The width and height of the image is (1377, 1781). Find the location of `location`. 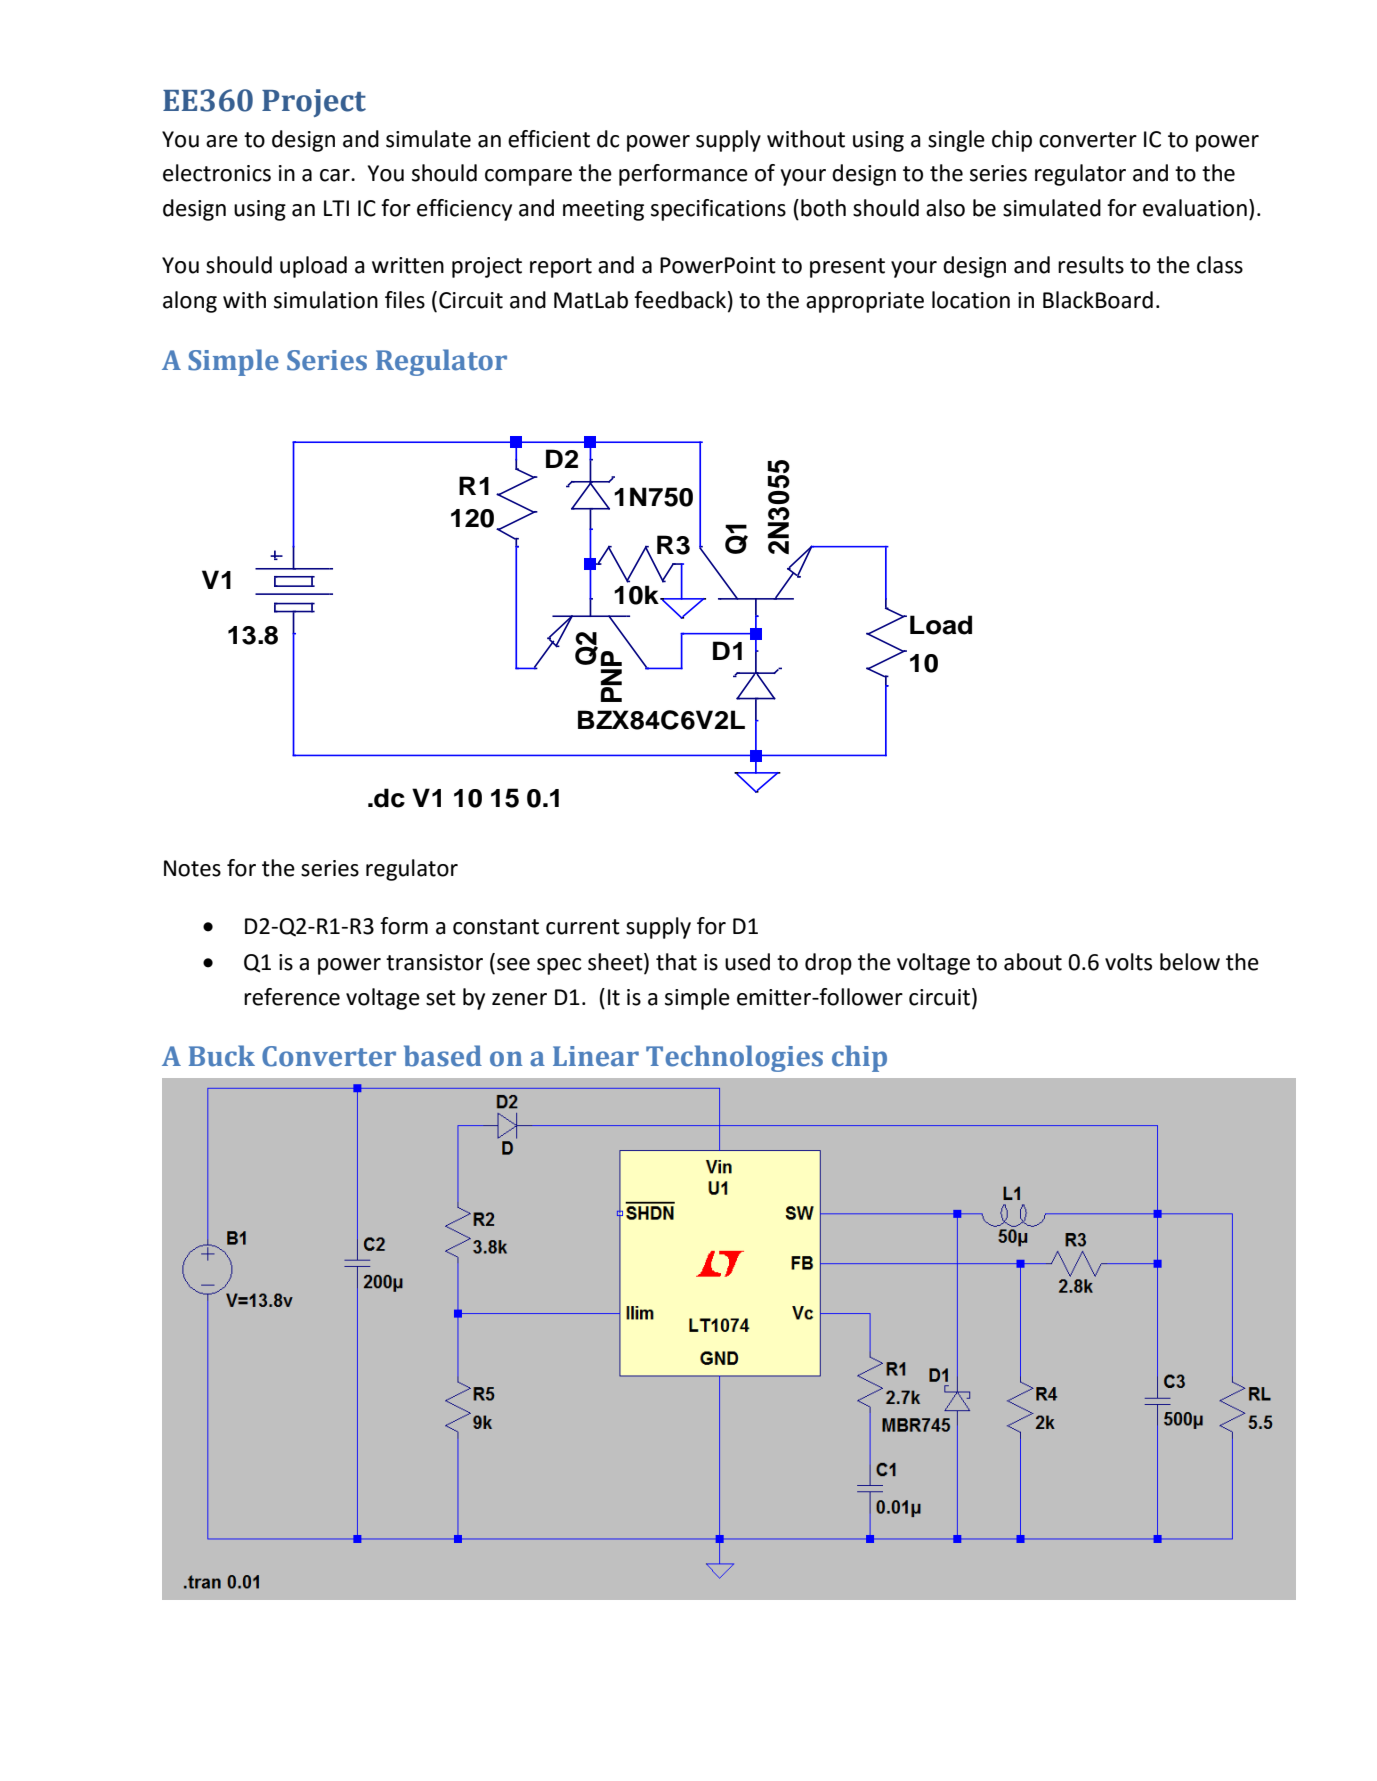

location is located at coordinates (971, 300).
